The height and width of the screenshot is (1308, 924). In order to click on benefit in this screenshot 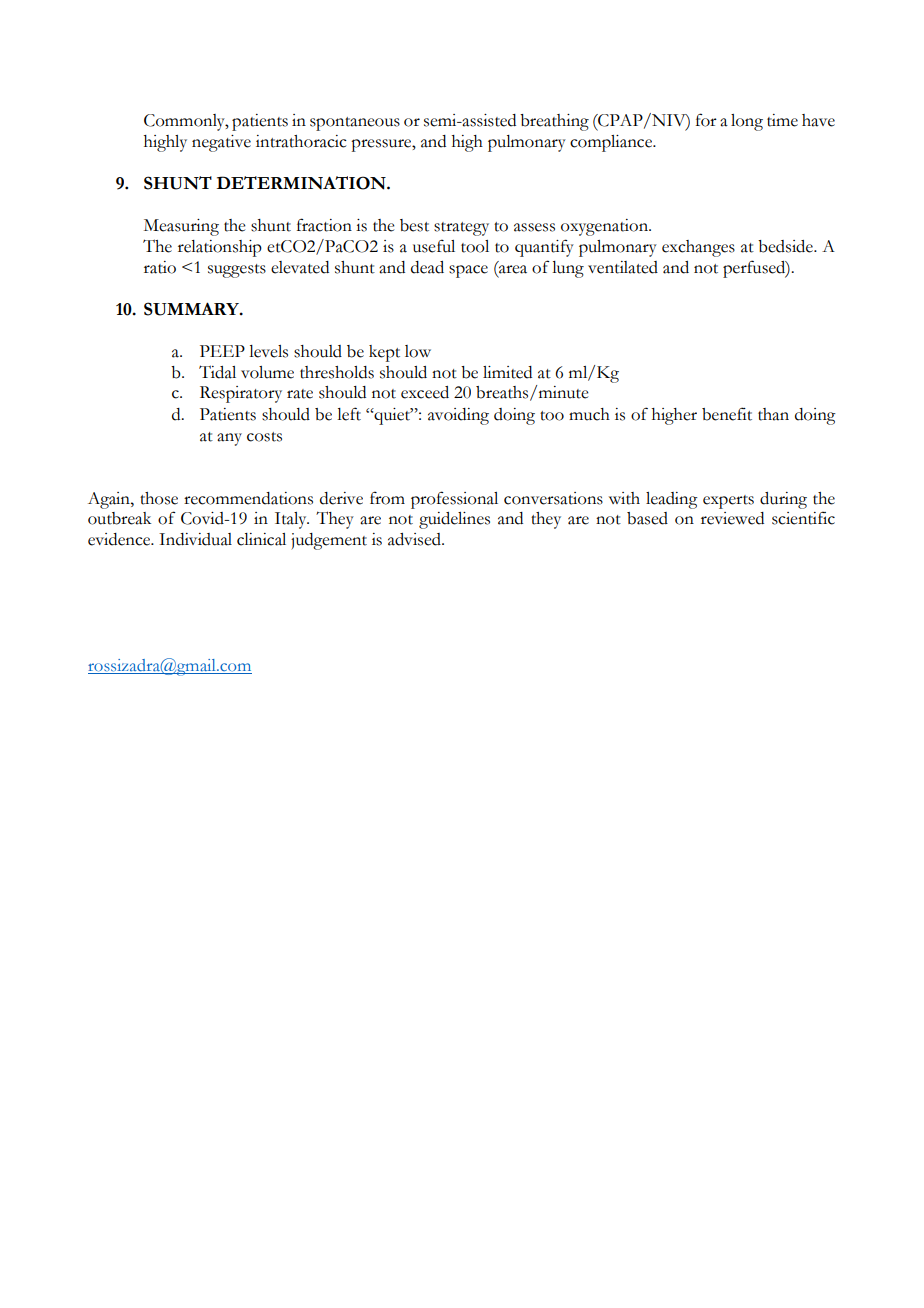, I will do `click(727, 414)`.
